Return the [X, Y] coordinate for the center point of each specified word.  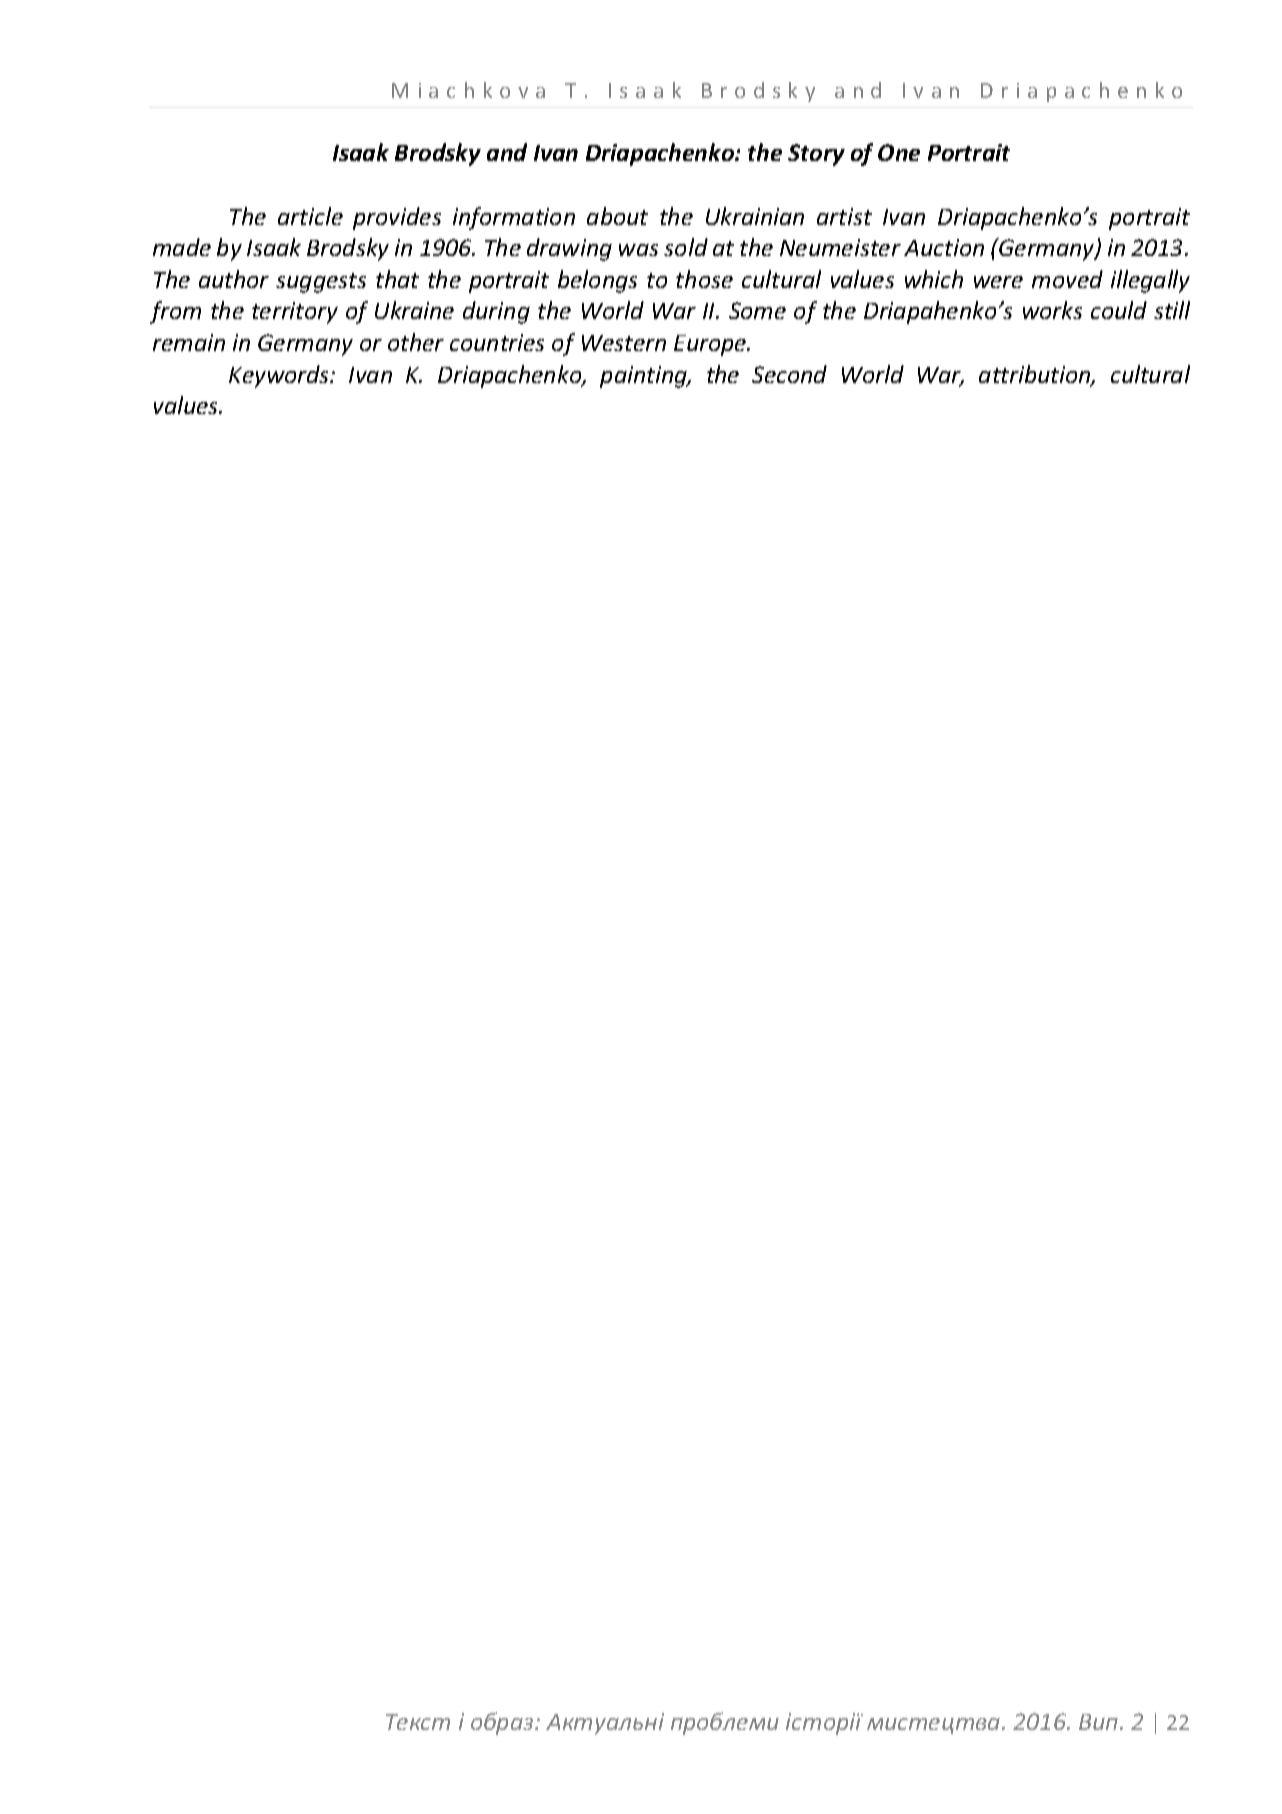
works [1052, 310]
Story [816, 155]
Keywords [280, 376]
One [899, 152]
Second [789, 374]
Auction [944, 247]
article [310, 216]
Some [757, 310]
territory [295, 313]
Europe [711, 345]
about [617, 216]
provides [397, 218]
